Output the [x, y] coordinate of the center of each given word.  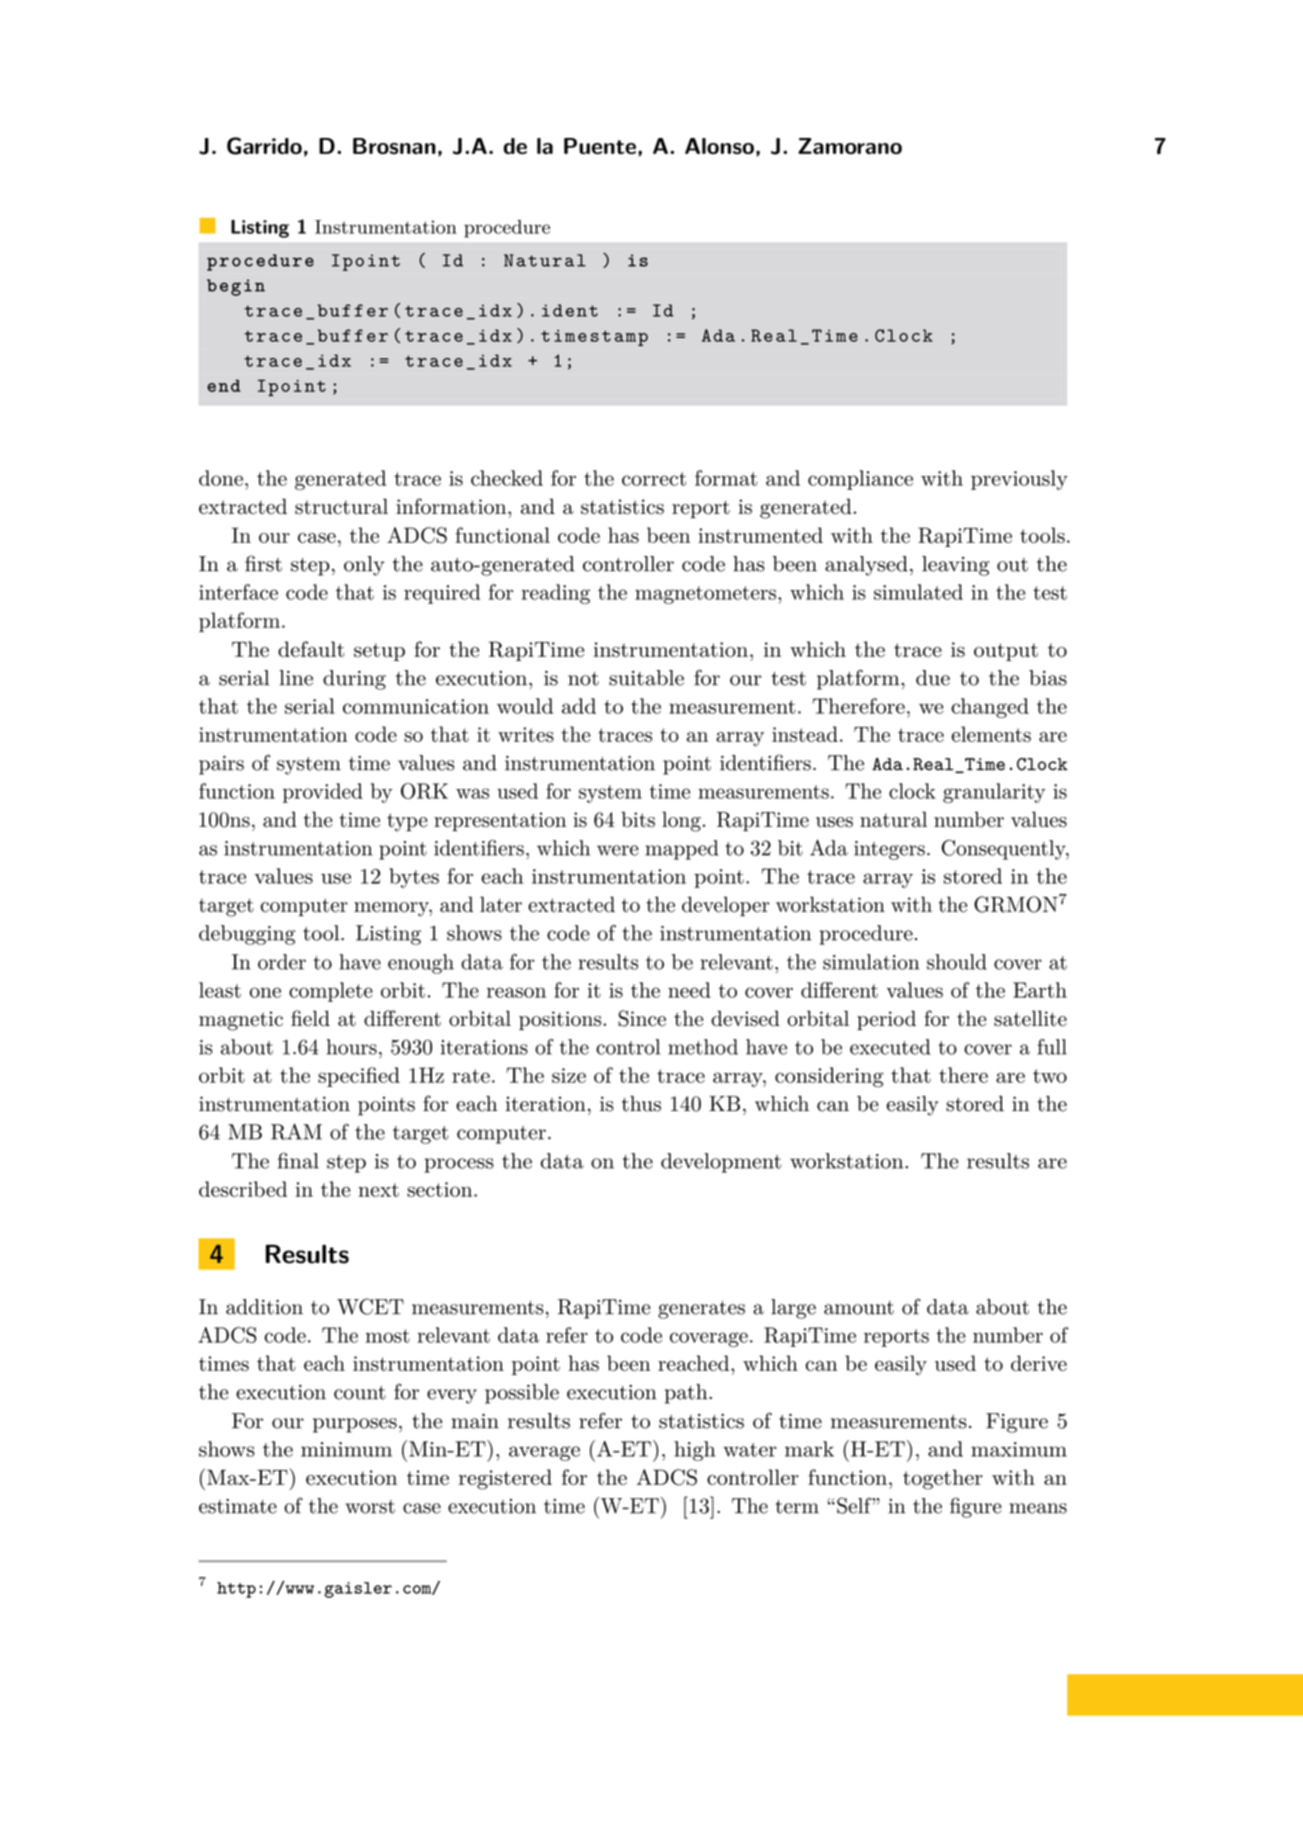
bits [638, 819]
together [943, 1479]
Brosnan [394, 146]
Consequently [1004, 849]
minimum [346, 1449]
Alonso [719, 146]
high [694, 1451]
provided [323, 793]
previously [1019, 480]
